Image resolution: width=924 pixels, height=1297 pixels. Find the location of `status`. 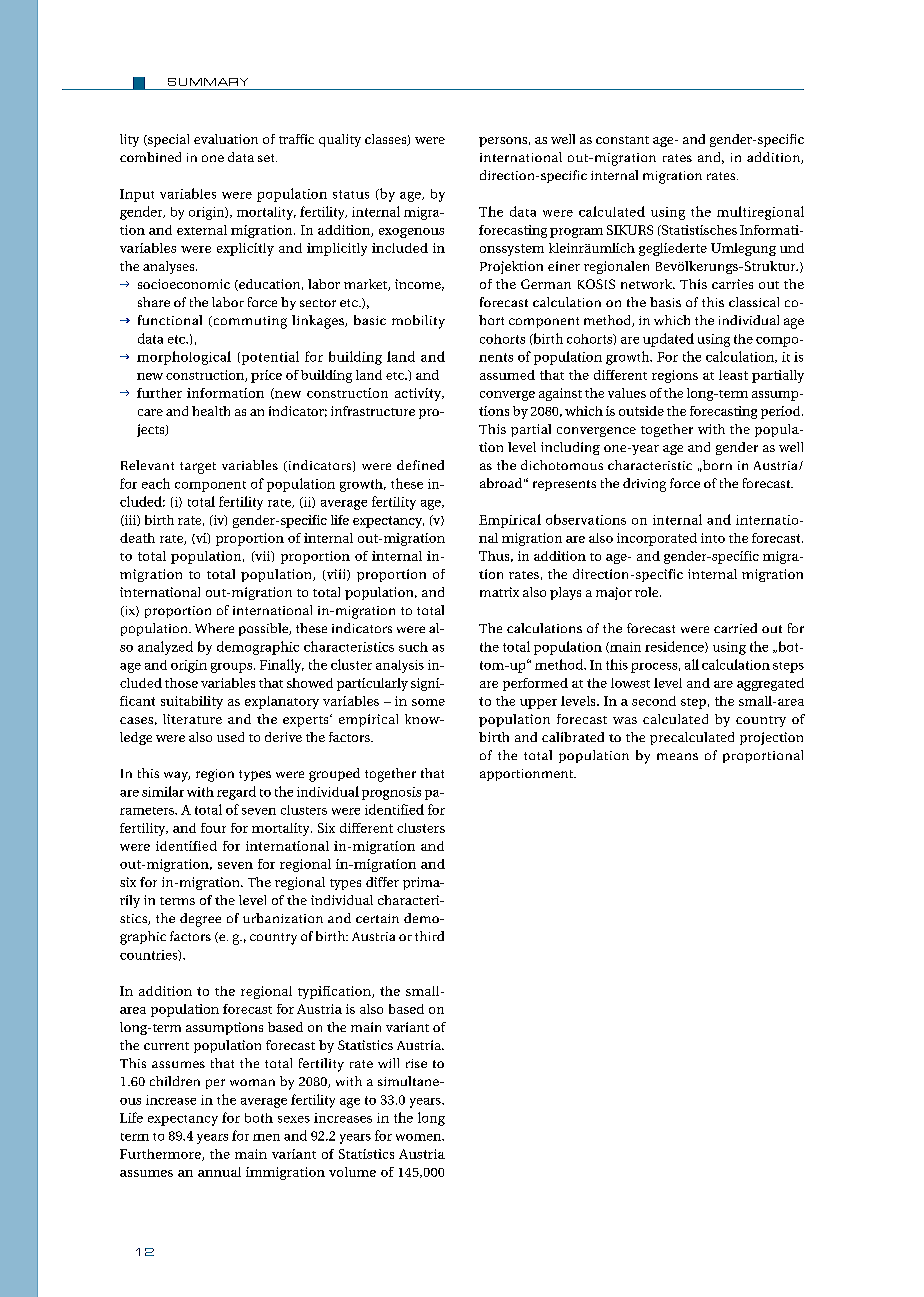

status is located at coordinates (351, 194).
